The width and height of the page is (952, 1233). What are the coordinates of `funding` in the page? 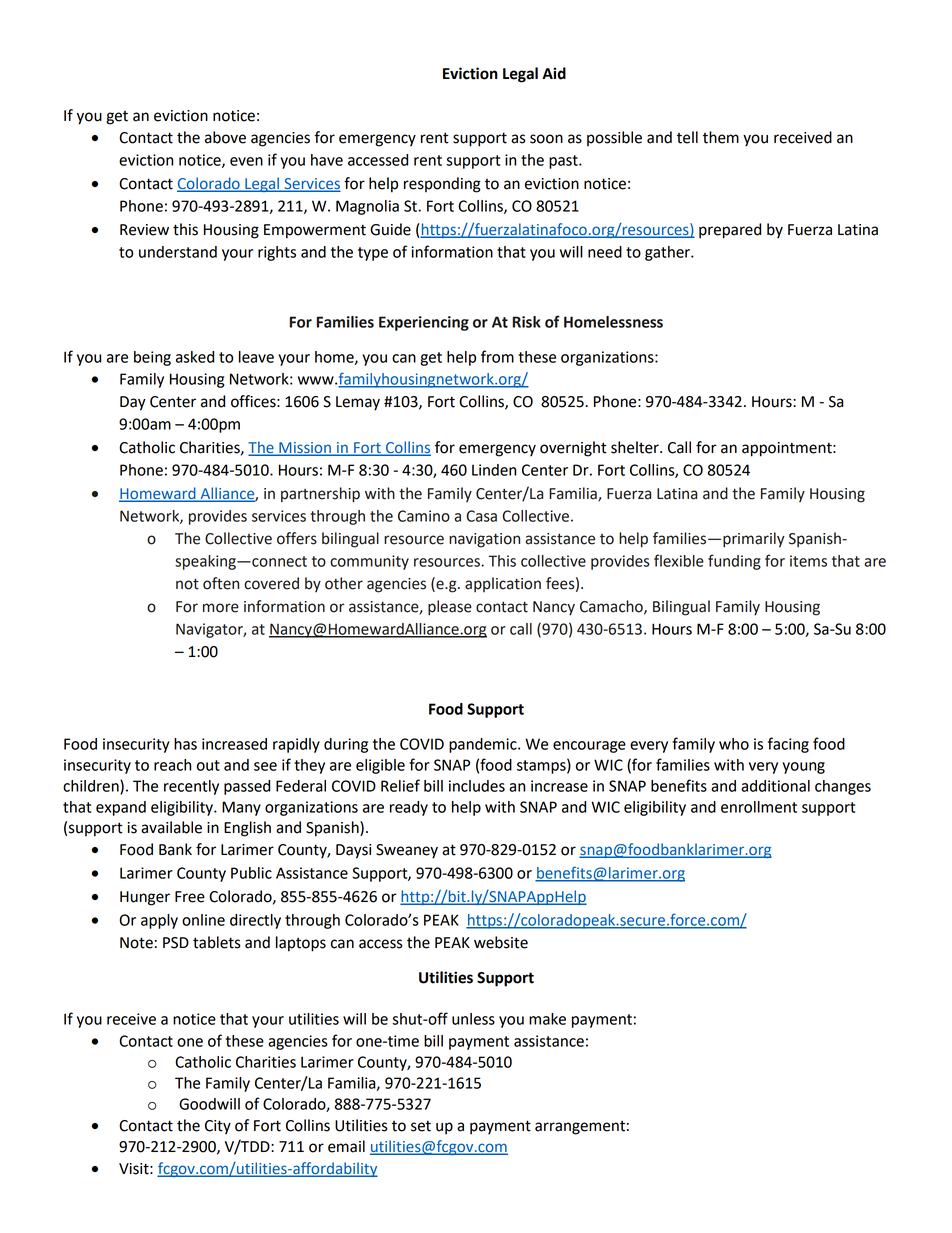 It's located at (734, 562).
